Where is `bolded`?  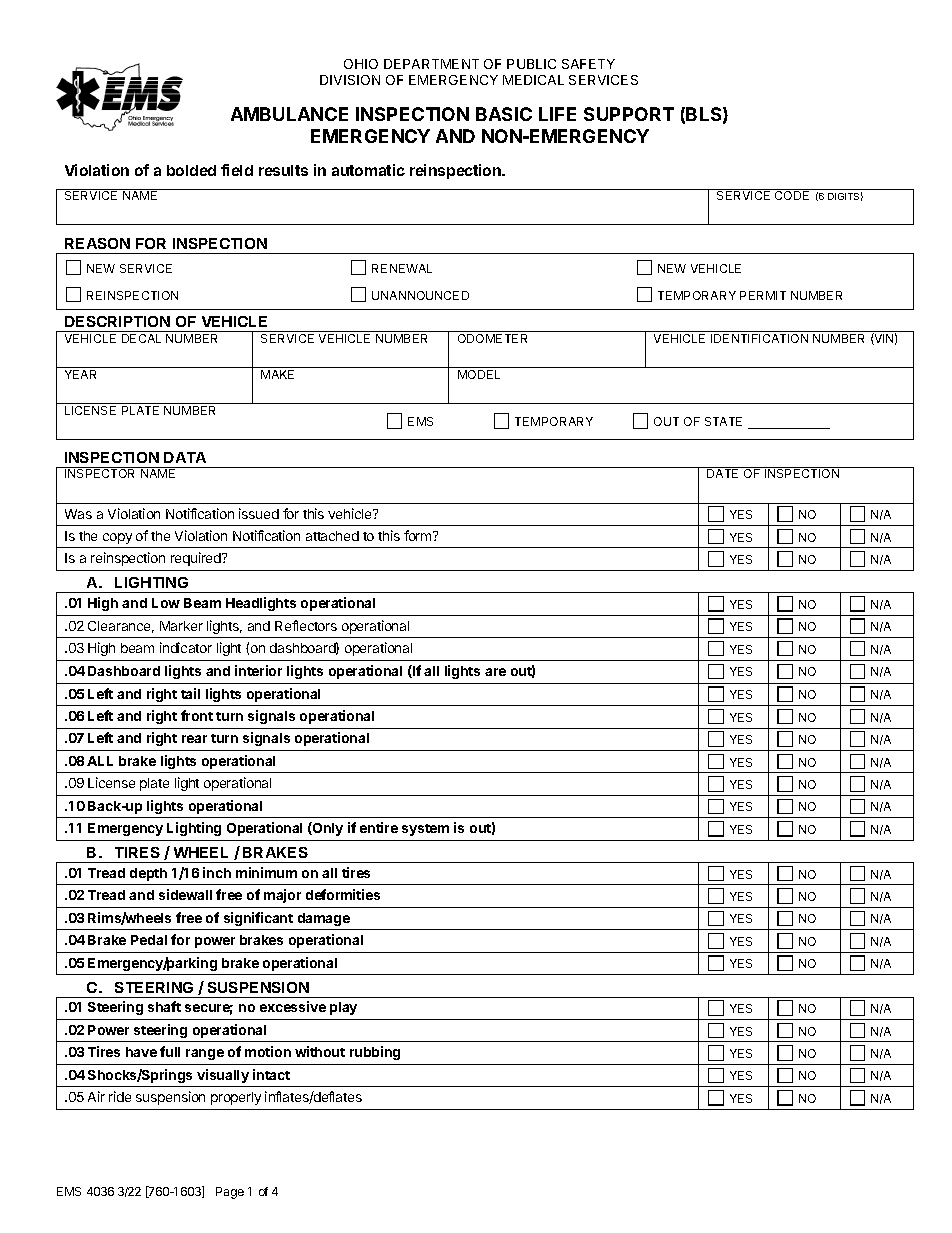
bolded is located at coordinates (191, 170).
